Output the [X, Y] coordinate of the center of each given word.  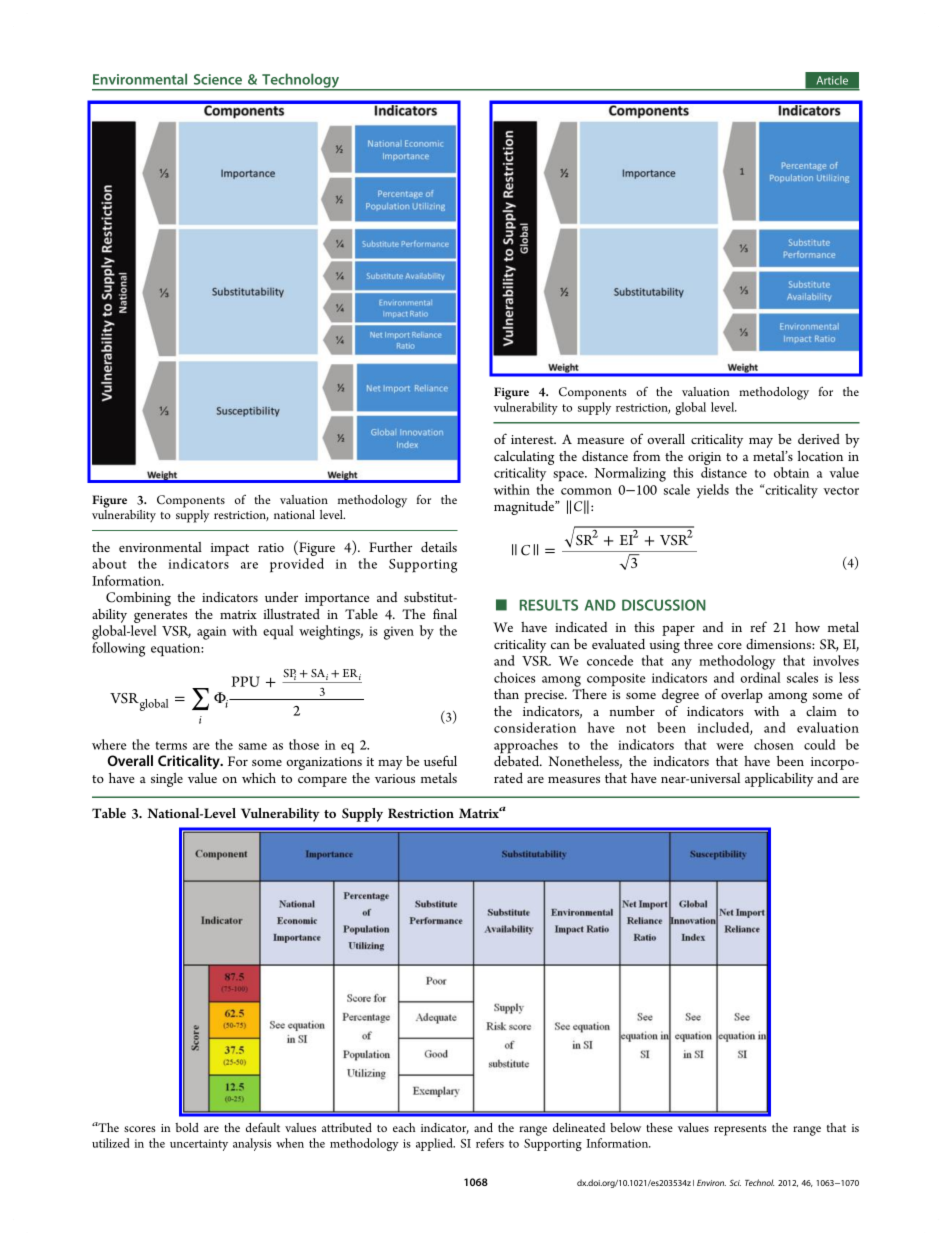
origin [704, 460]
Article [832, 80]
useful [440, 760]
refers [490, 1143]
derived [819, 439]
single [167, 780]
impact [230, 549]
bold [187, 1127]
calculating [524, 459]
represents [740, 1130]
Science [218, 79]
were [729, 746]
